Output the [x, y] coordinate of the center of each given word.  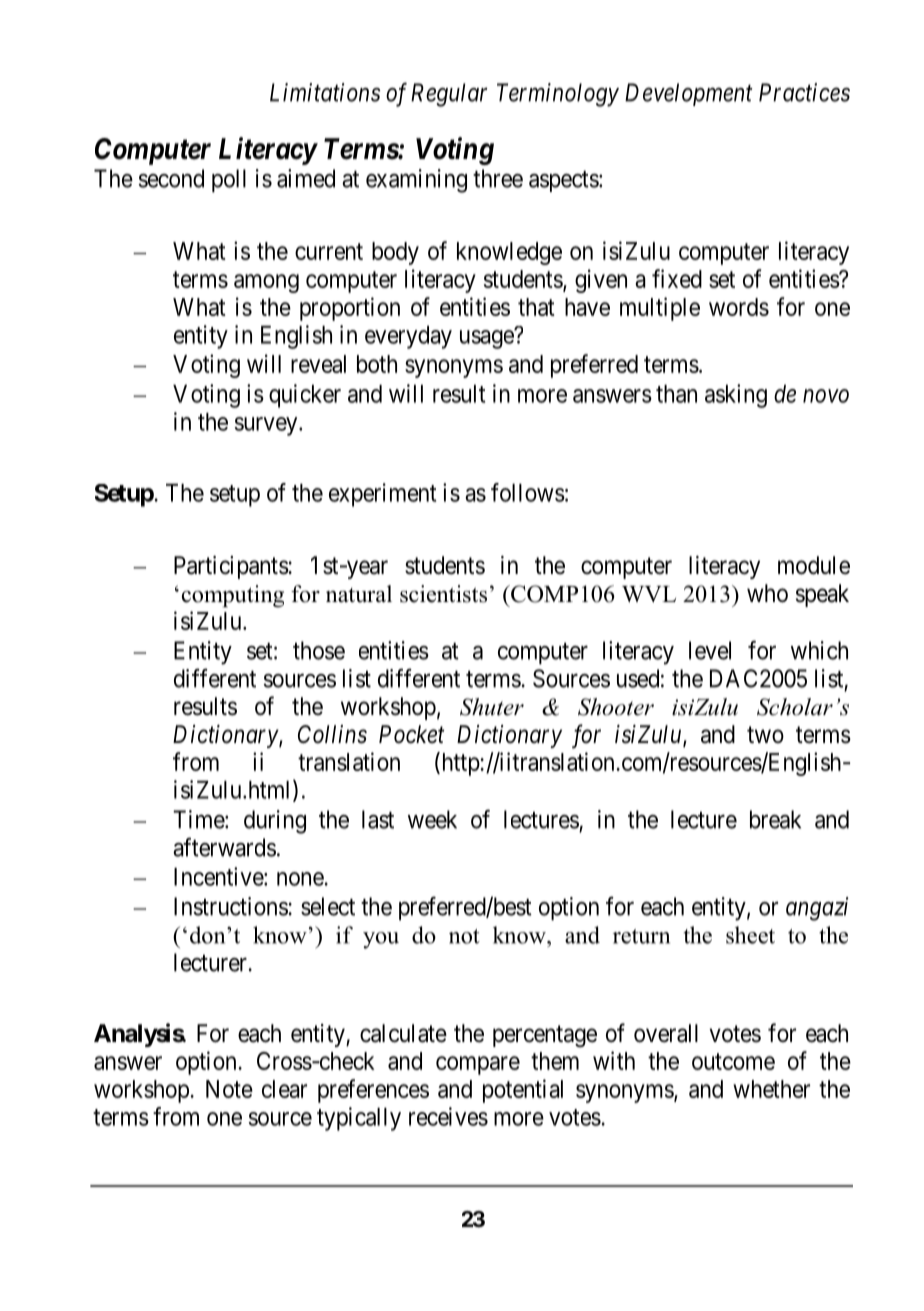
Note [229, 1089]
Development [689, 94]
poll [229, 181]
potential [523, 1091]
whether [771, 1089]
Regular [449, 95]
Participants [231, 567]
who [767, 593]
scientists [443, 594]
